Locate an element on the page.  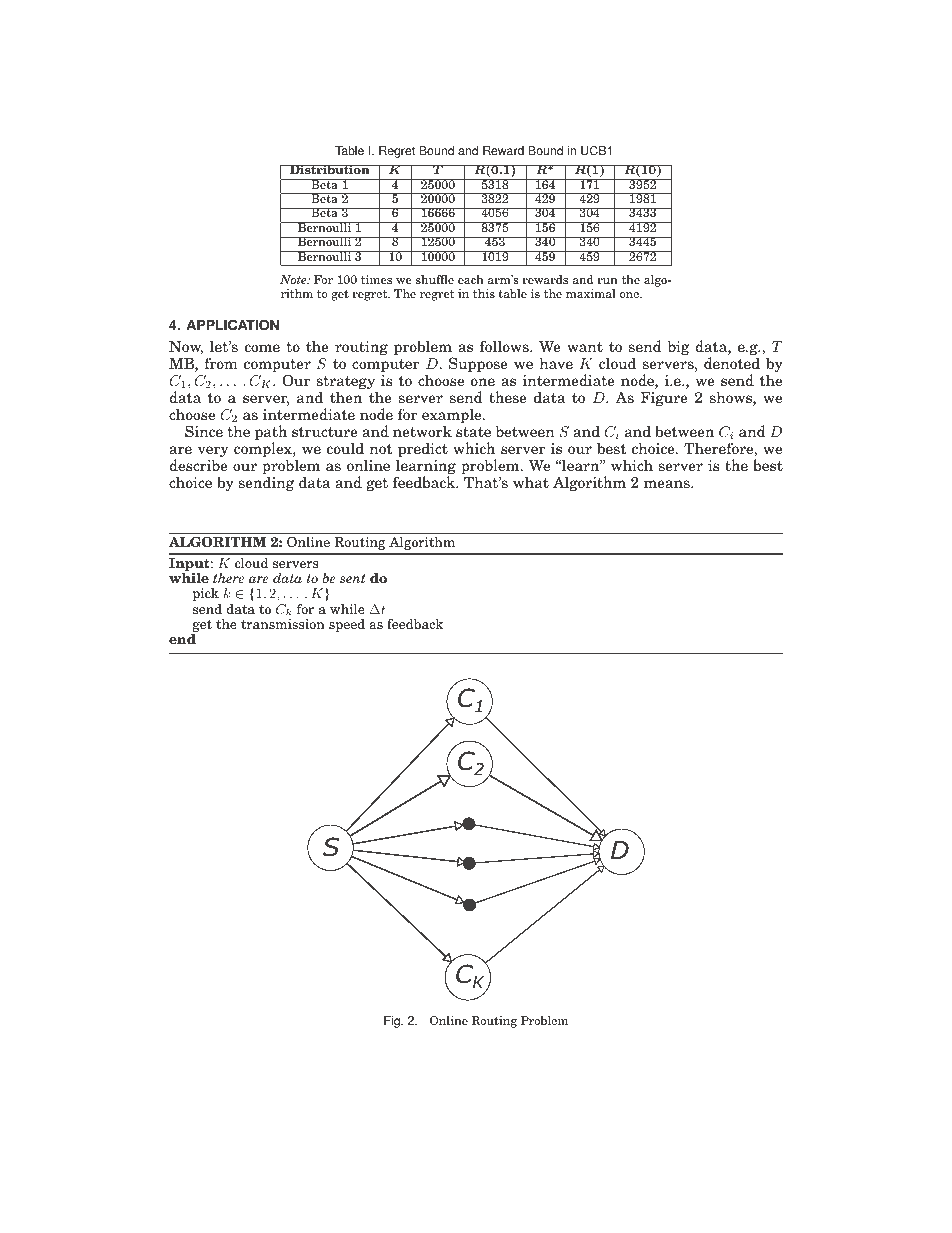
shuffle is located at coordinates (435, 279).
